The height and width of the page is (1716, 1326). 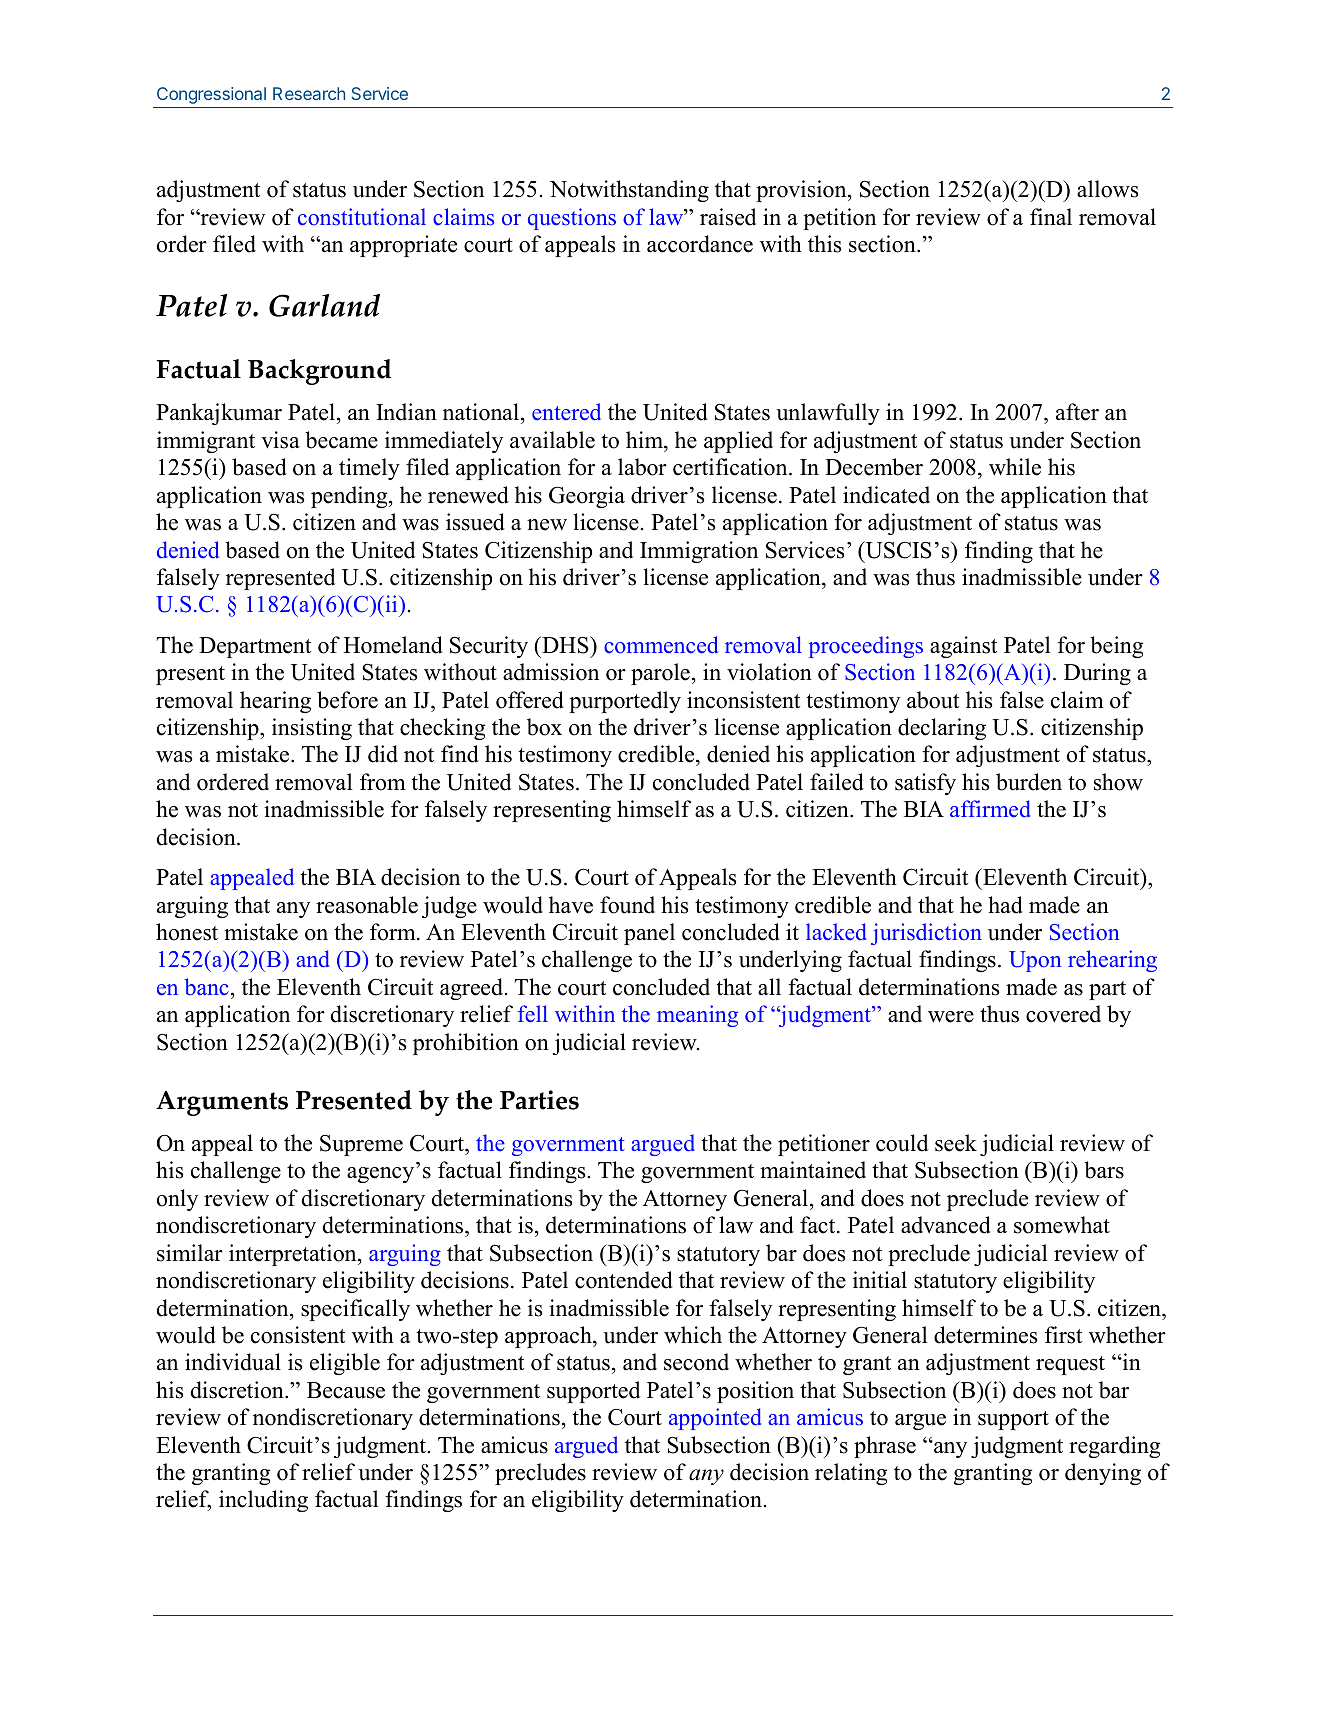 What do you see at coordinates (347, 700) in the page?
I see `before` at bounding box center [347, 700].
